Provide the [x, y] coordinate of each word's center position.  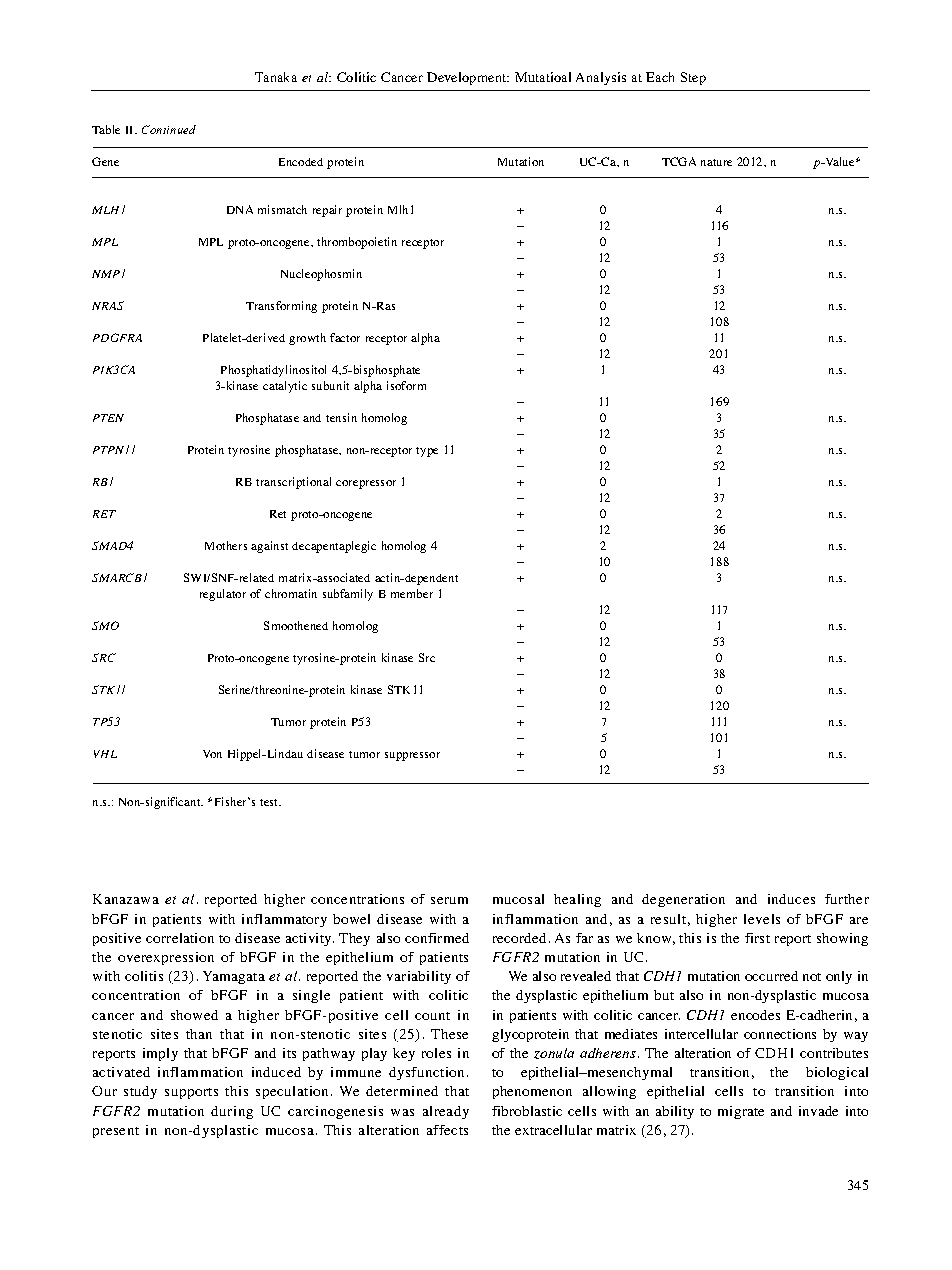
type [427, 452]
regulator [223, 595]
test [270, 802]
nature [716, 162]
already [446, 1112]
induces [791, 899]
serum [449, 900]
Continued [169, 129]
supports [191, 1093]
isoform [406, 385]
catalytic [285, 387]
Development [468, 78]
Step [693, 78]
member [412, 593]
